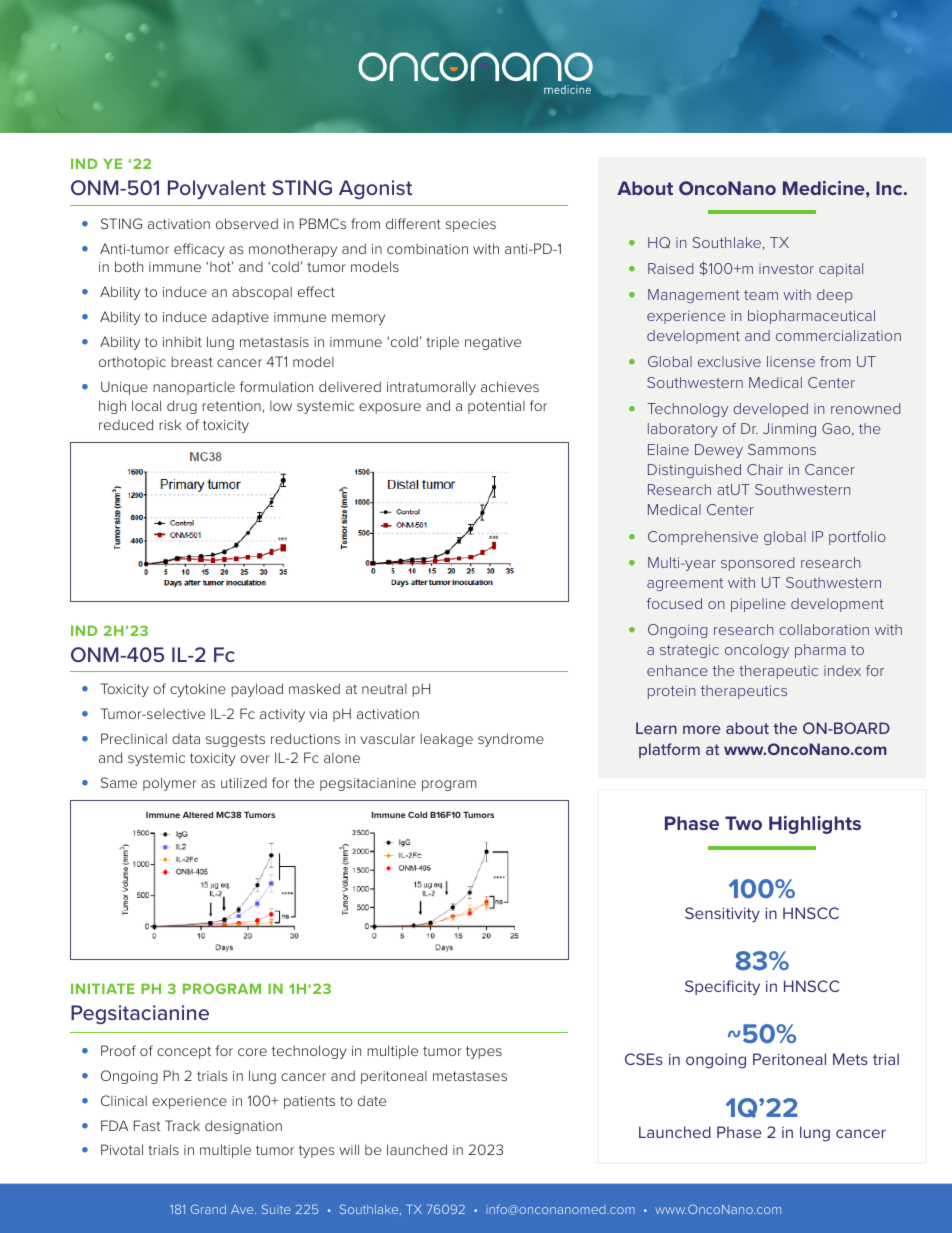  What do you see at coordinates (199, 250) in the image?
I see `efficacy` at bounding box center [199, 250].
